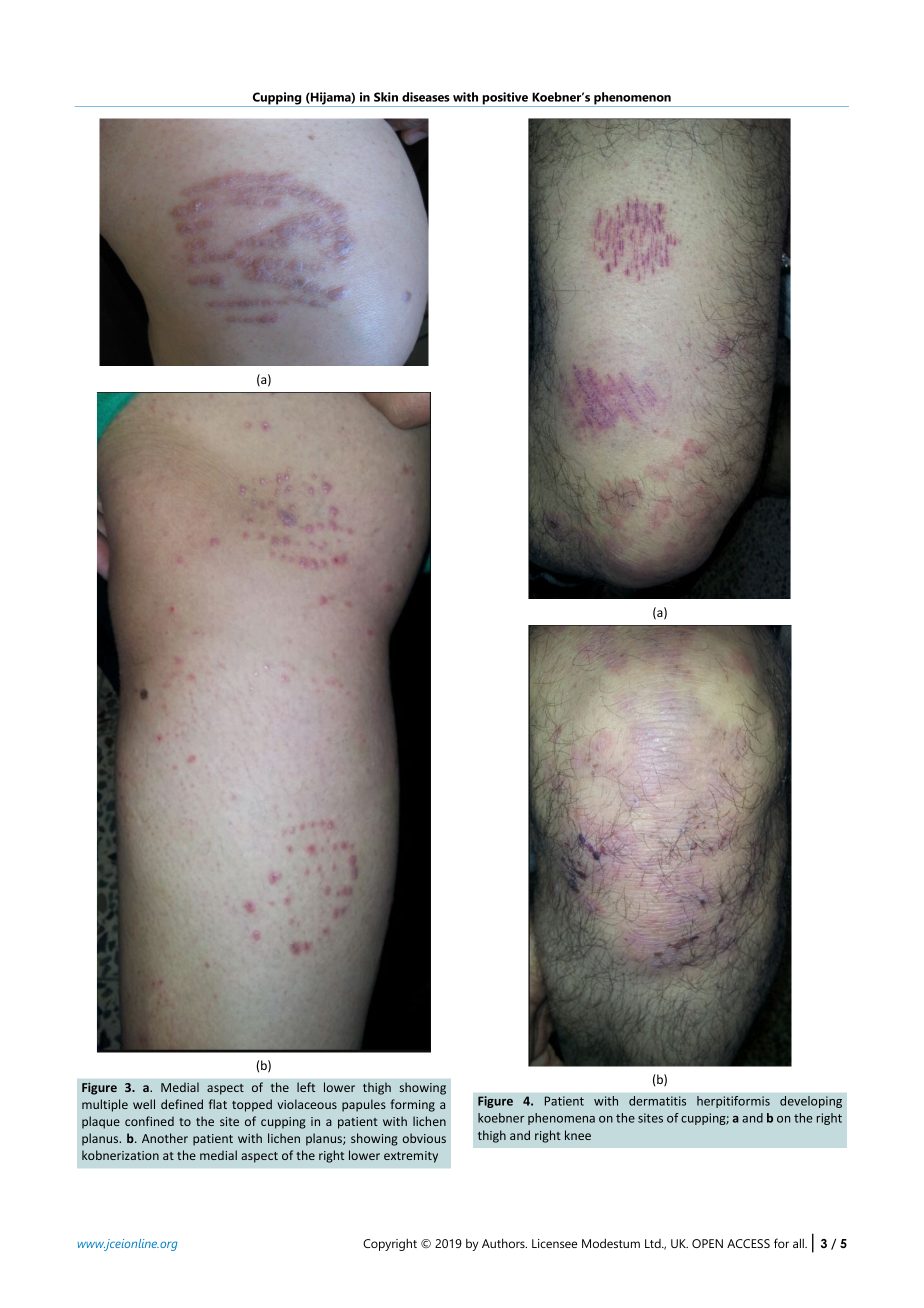 The height and width of the page is (1308, 924). I want to click on Another, so click(165, 1138).
